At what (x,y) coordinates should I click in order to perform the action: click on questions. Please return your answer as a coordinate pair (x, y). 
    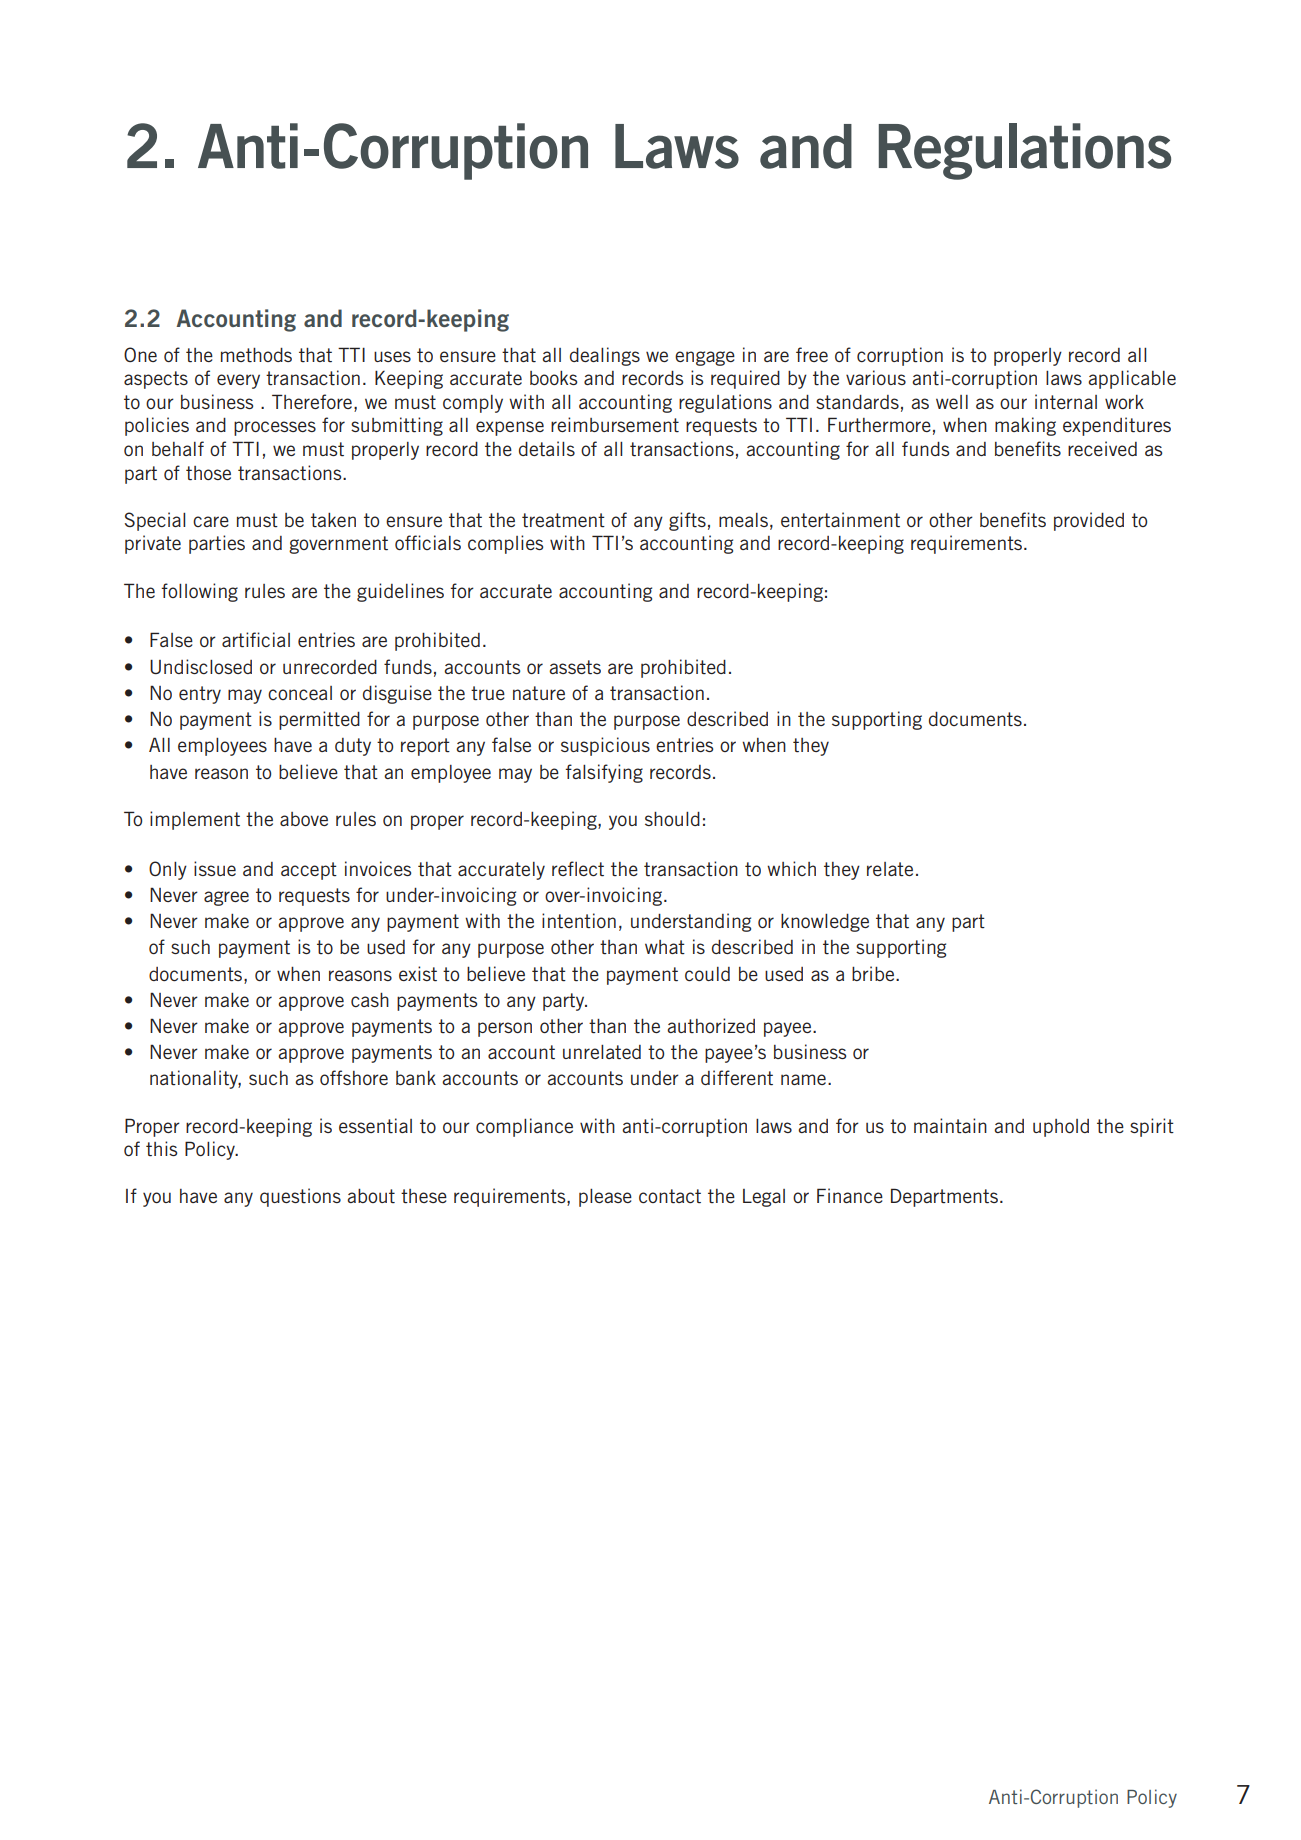
    Looking at the image, I should click on (300, 1197).
